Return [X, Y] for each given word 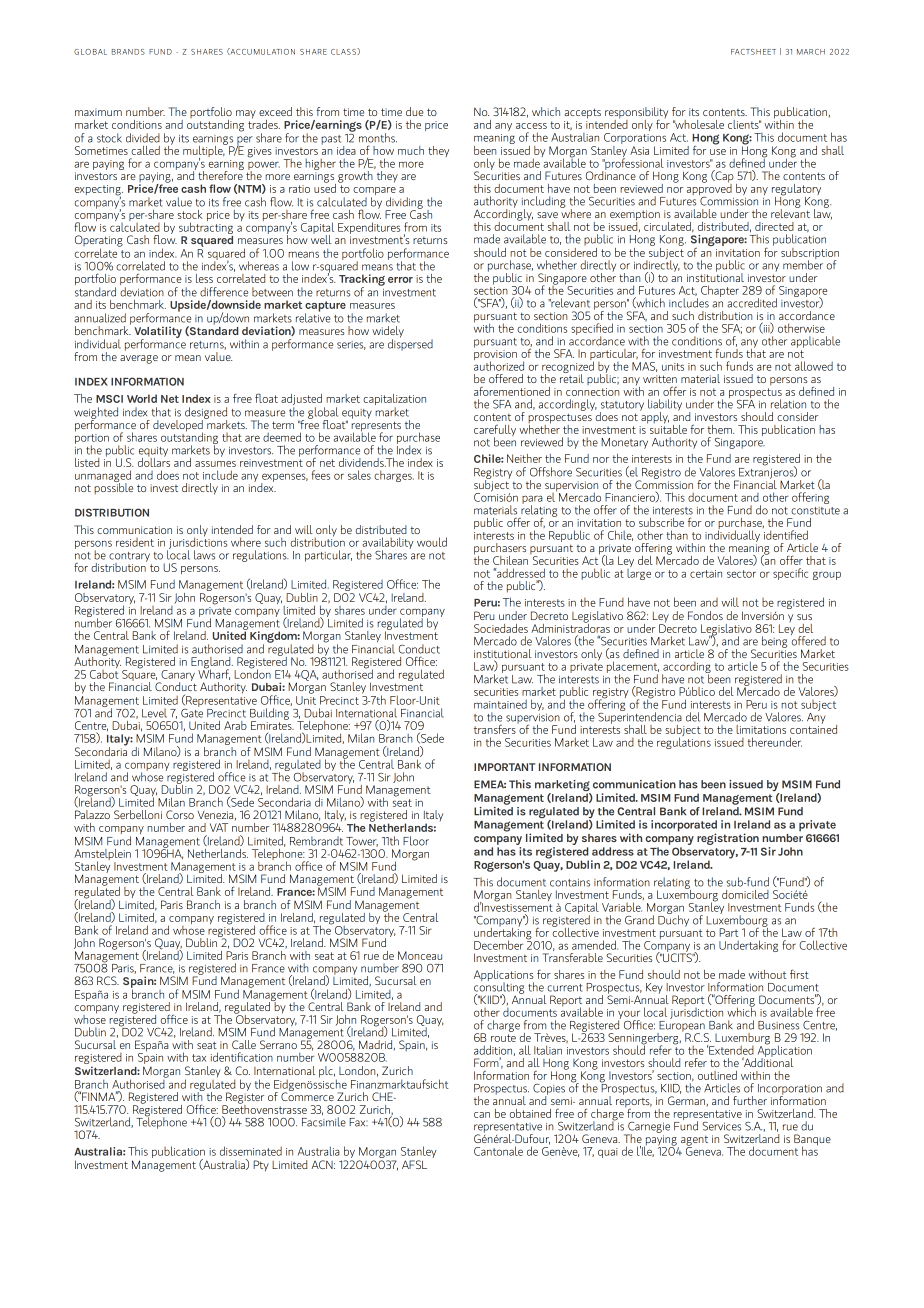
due [415, 111]
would [432, 542]
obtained [530, 1113]
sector [741, 574]
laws [204, 555]
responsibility [636, 114]
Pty [261, 1166]
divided [143, 138]
